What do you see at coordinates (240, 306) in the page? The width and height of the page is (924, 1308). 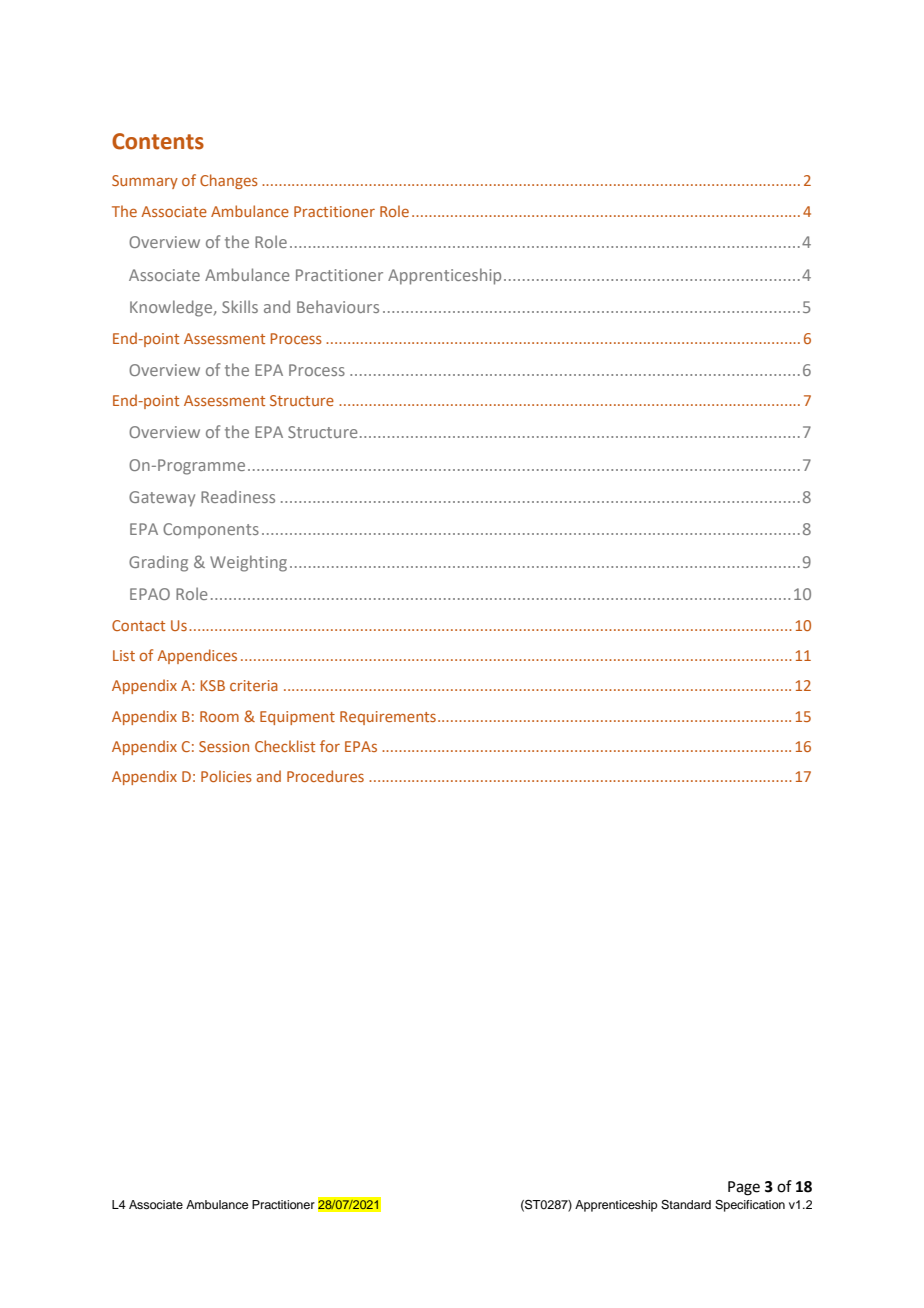 I see `Skills` at bounding box center [240, 306].
